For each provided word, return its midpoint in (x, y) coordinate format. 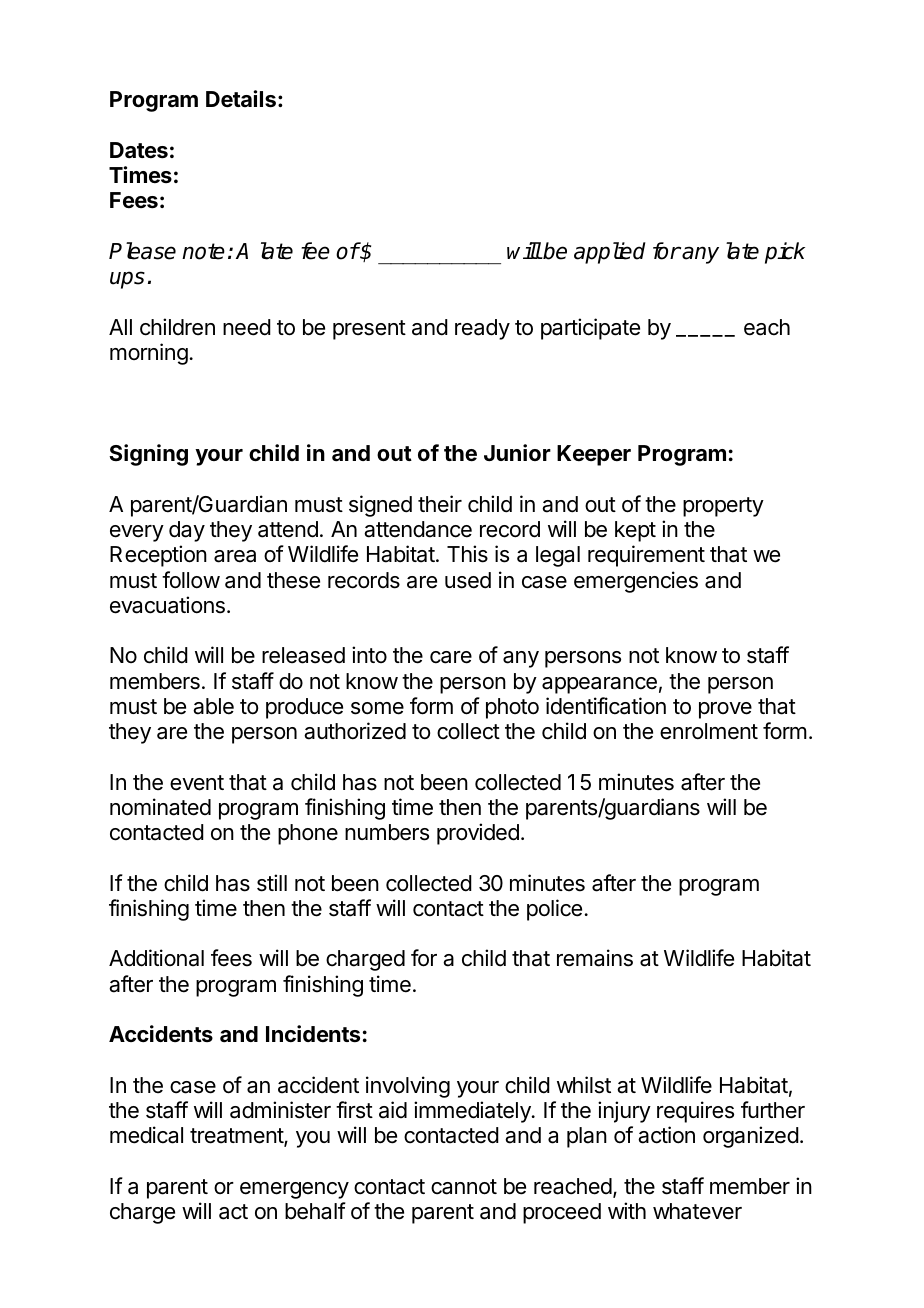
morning (149, 354)
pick (785, 253)
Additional (156, 958)
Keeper (594, 455)
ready (482, 329)
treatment (237, 1137)
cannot (464, 1187)
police (554, 910)
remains (595, 958)
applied (610, 253)
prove (725, 710)
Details (241, 99)
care (451, 657)
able (213, 706)
